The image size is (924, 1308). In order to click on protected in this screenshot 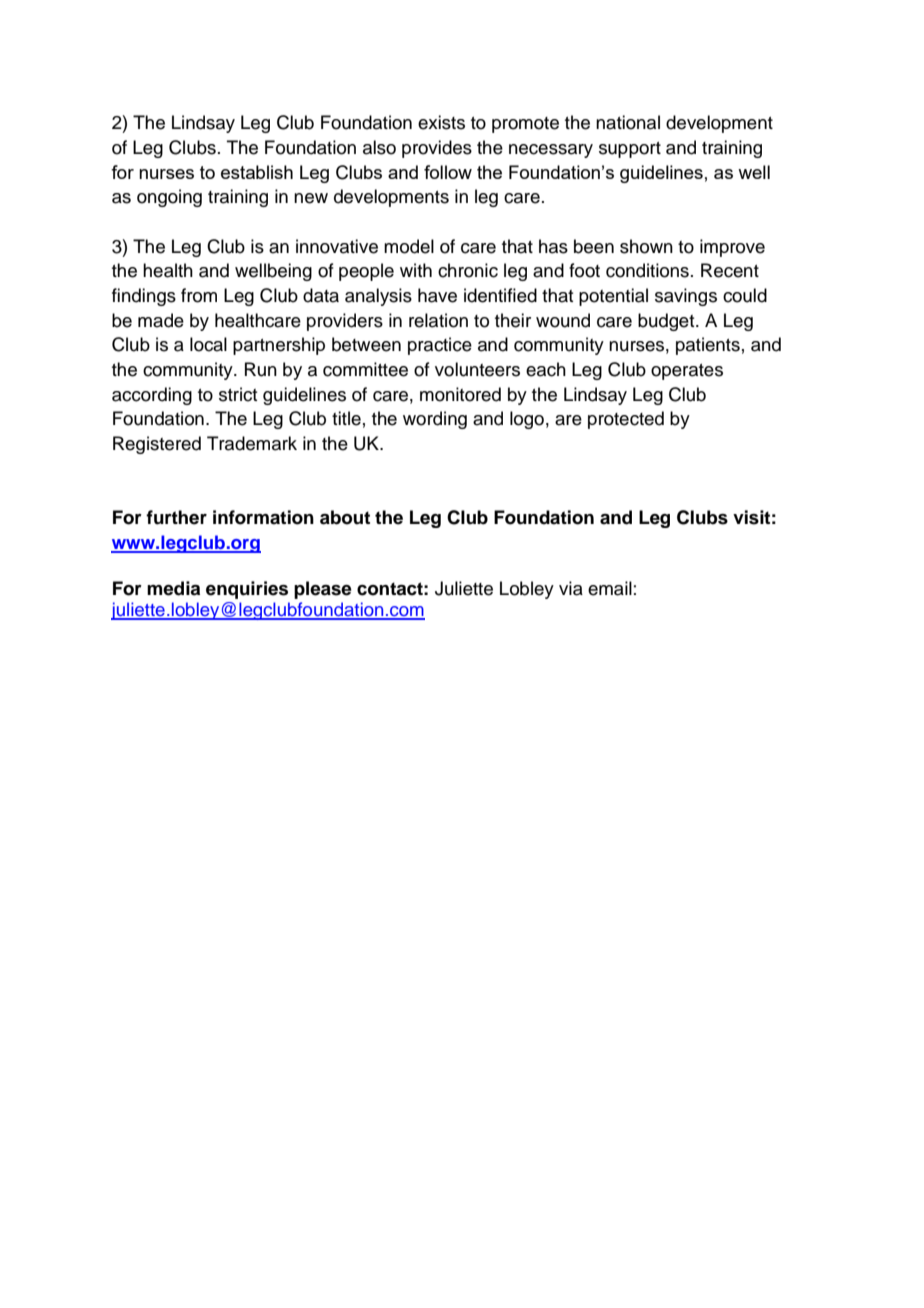, I will do `click(626, 420)`.
